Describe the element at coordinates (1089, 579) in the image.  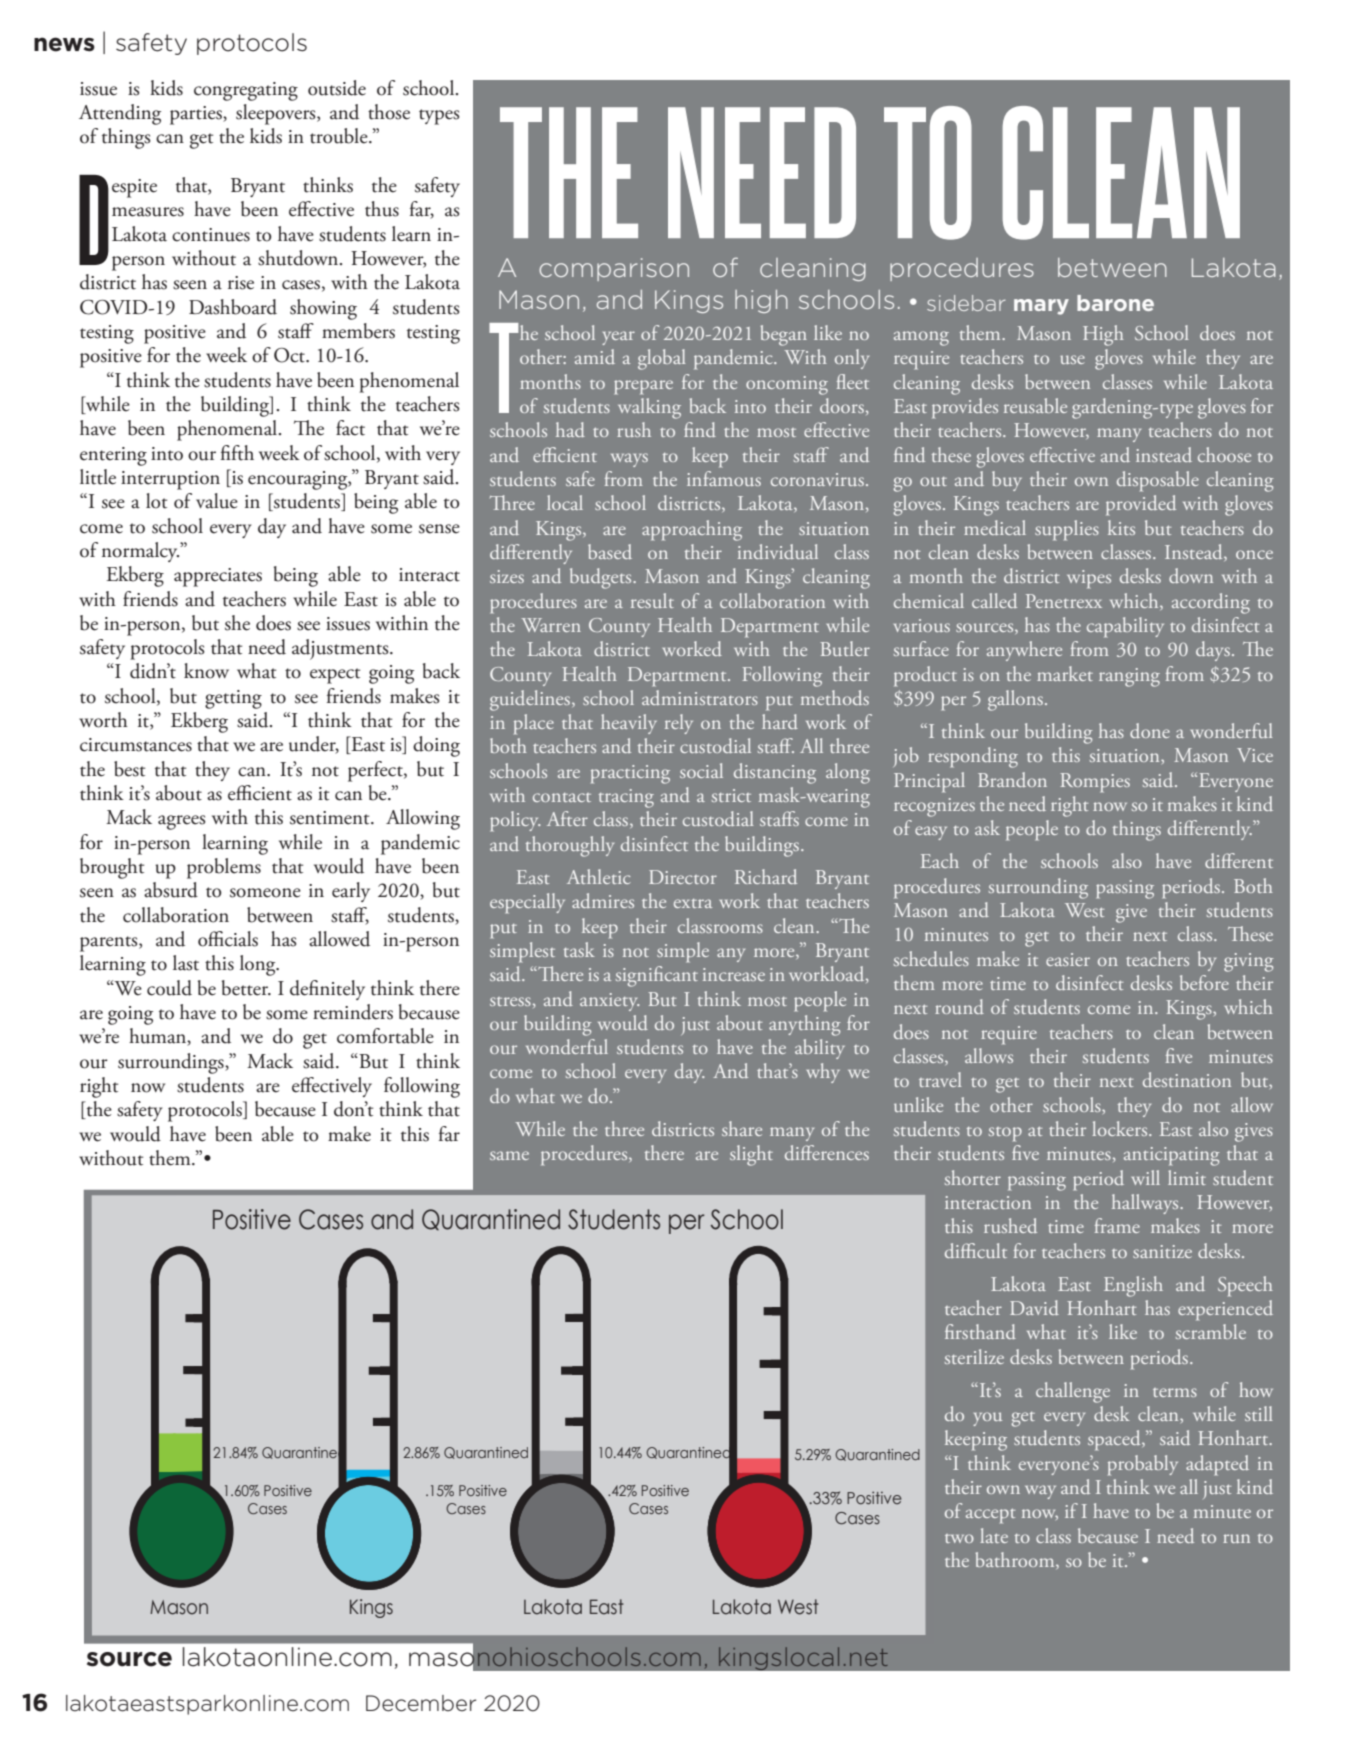
I see `wipes` at that location.
